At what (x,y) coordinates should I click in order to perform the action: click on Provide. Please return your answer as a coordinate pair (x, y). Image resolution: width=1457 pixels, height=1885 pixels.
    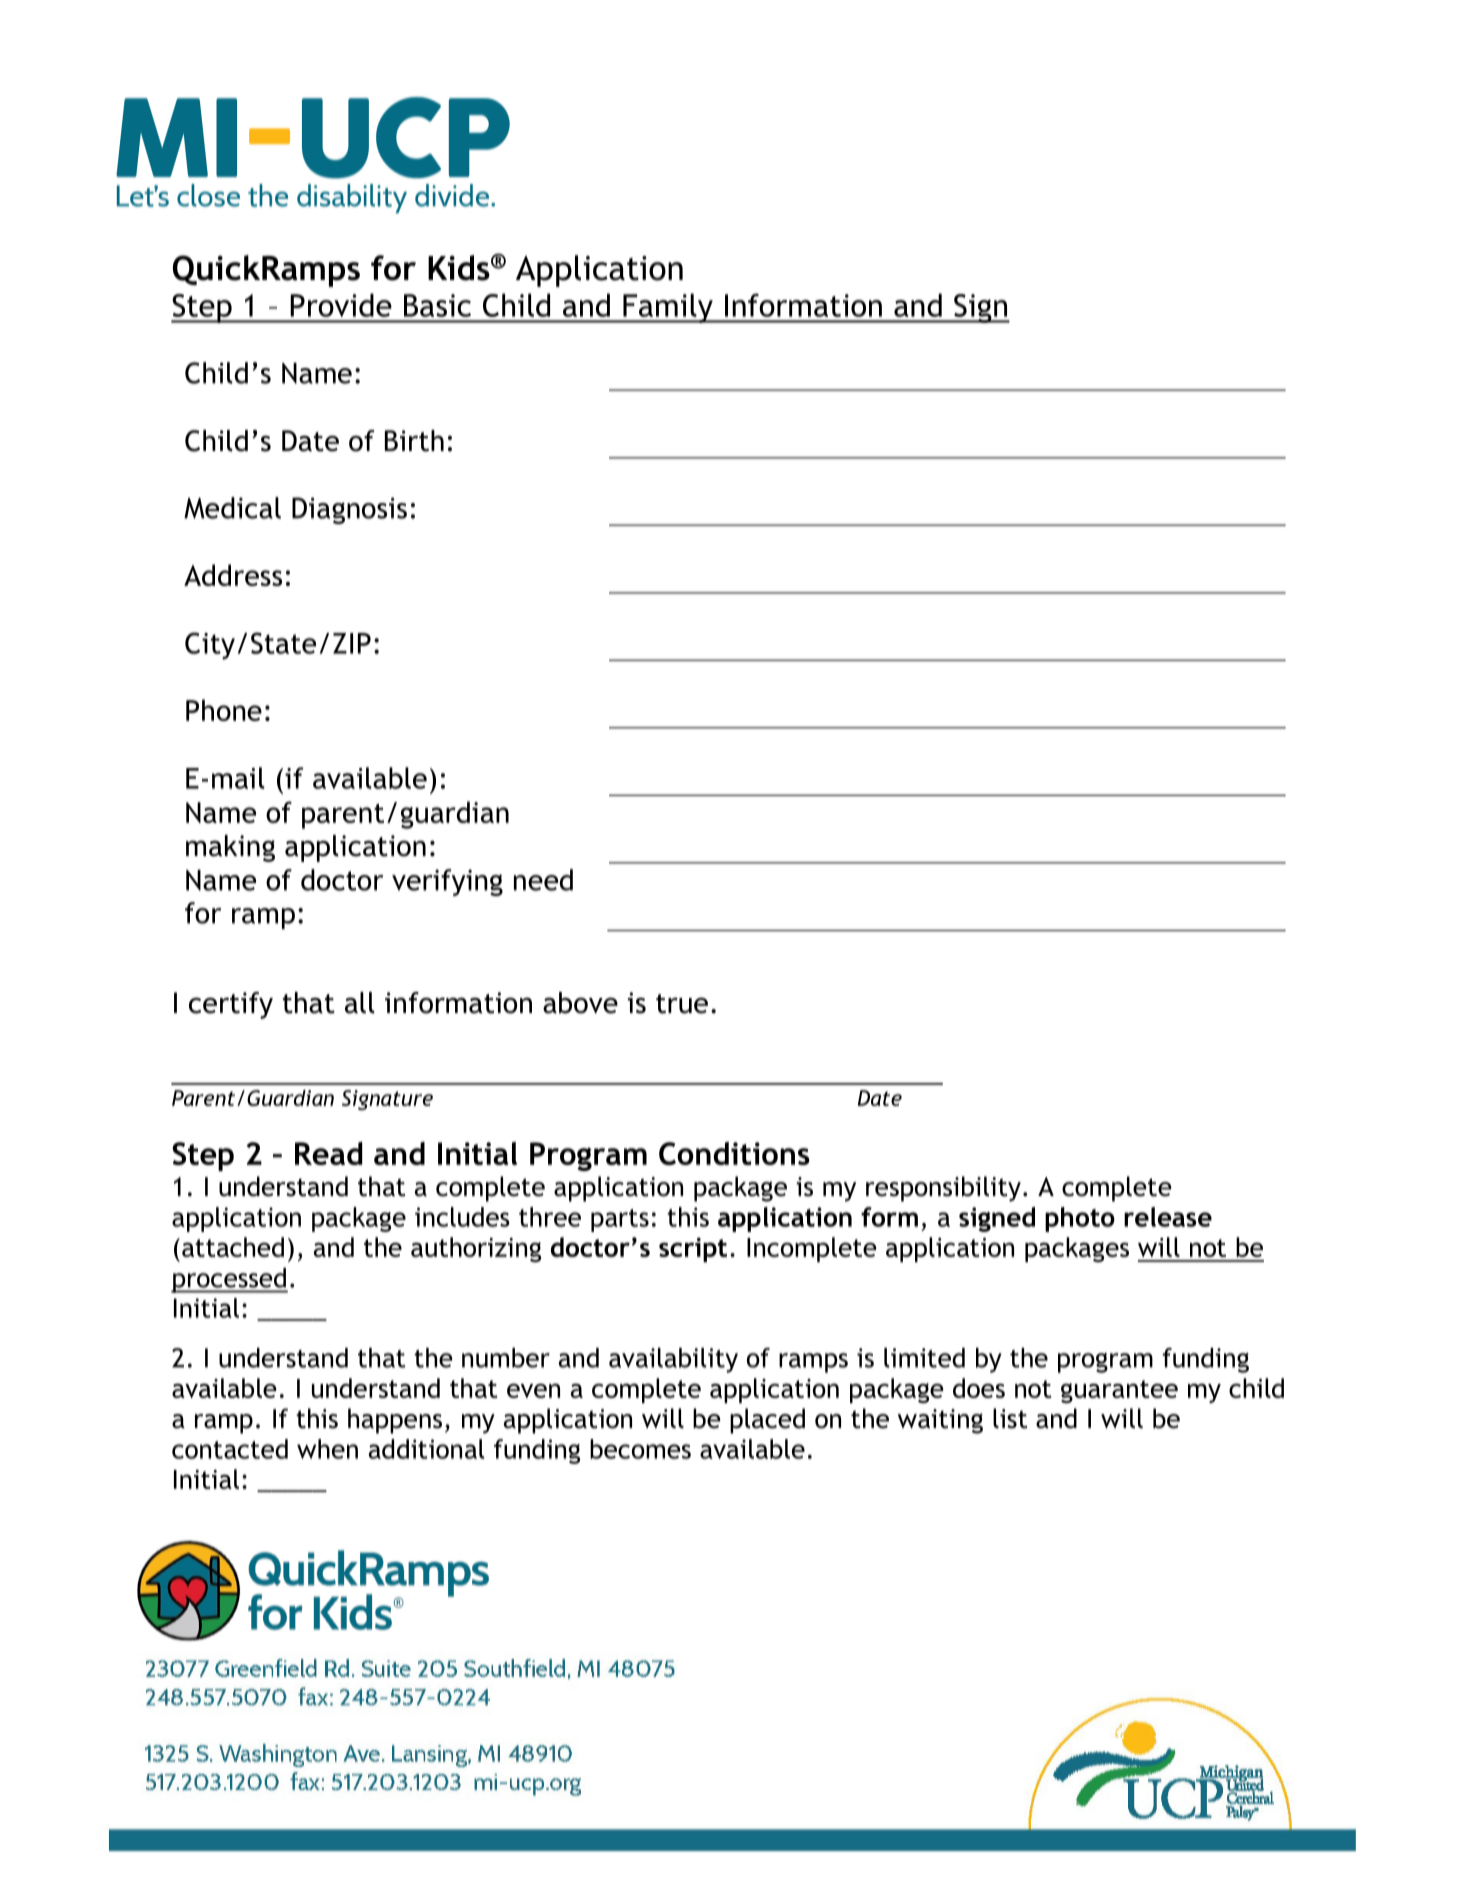
    Looking at the image, I should click on (341, 305).
